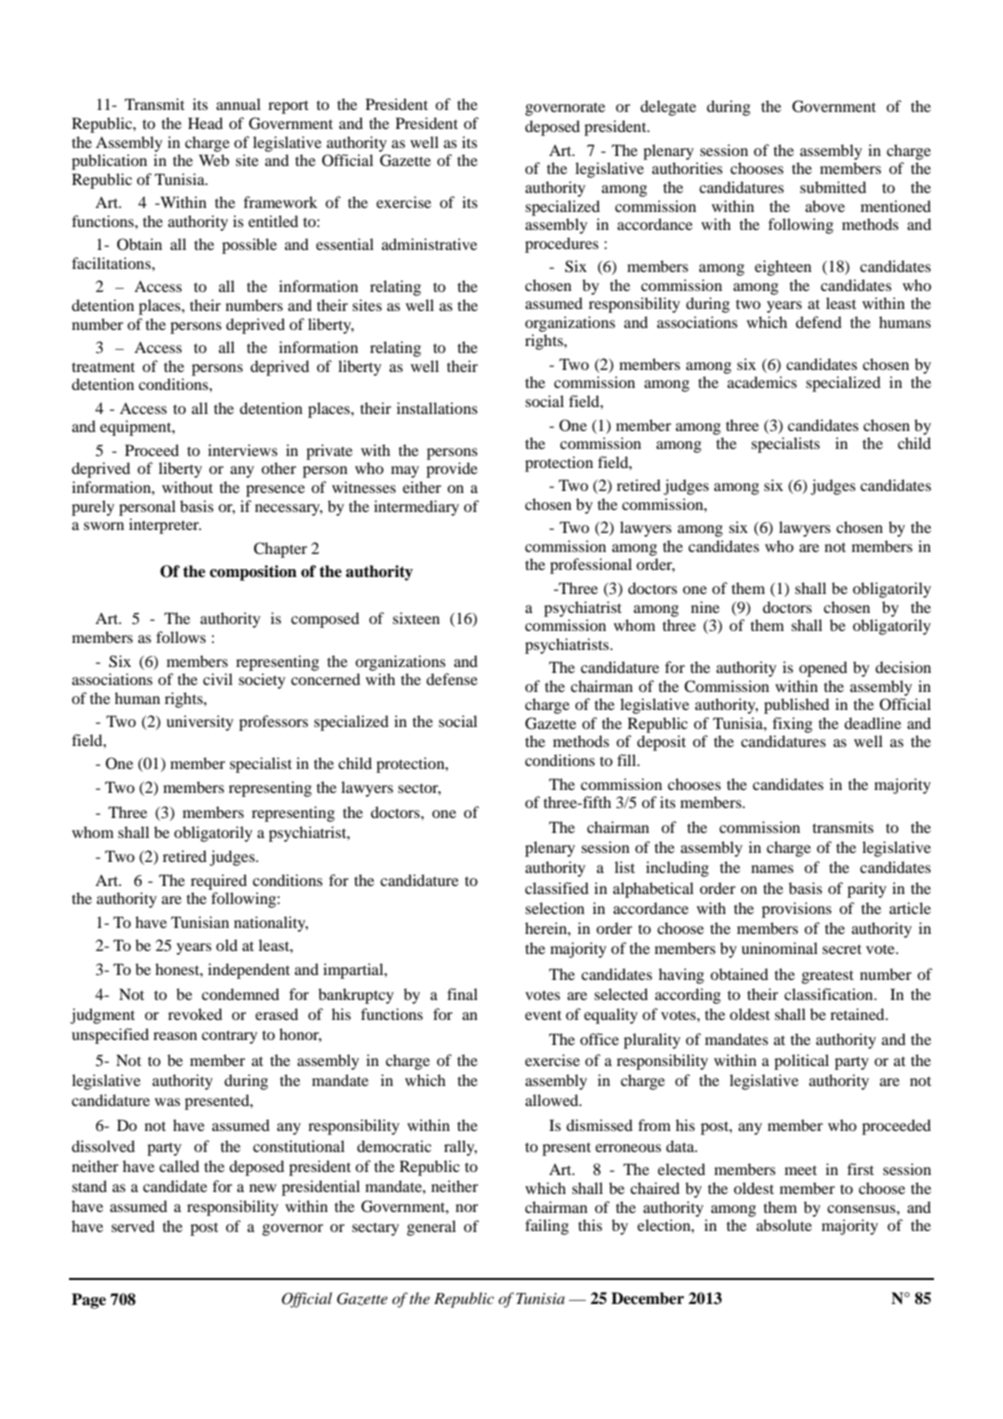 The image size is (1003, 1419). What do you see at coordinates (133, 1226) in the screenshot?
I see `served` at bounding box center [133, 1226].
